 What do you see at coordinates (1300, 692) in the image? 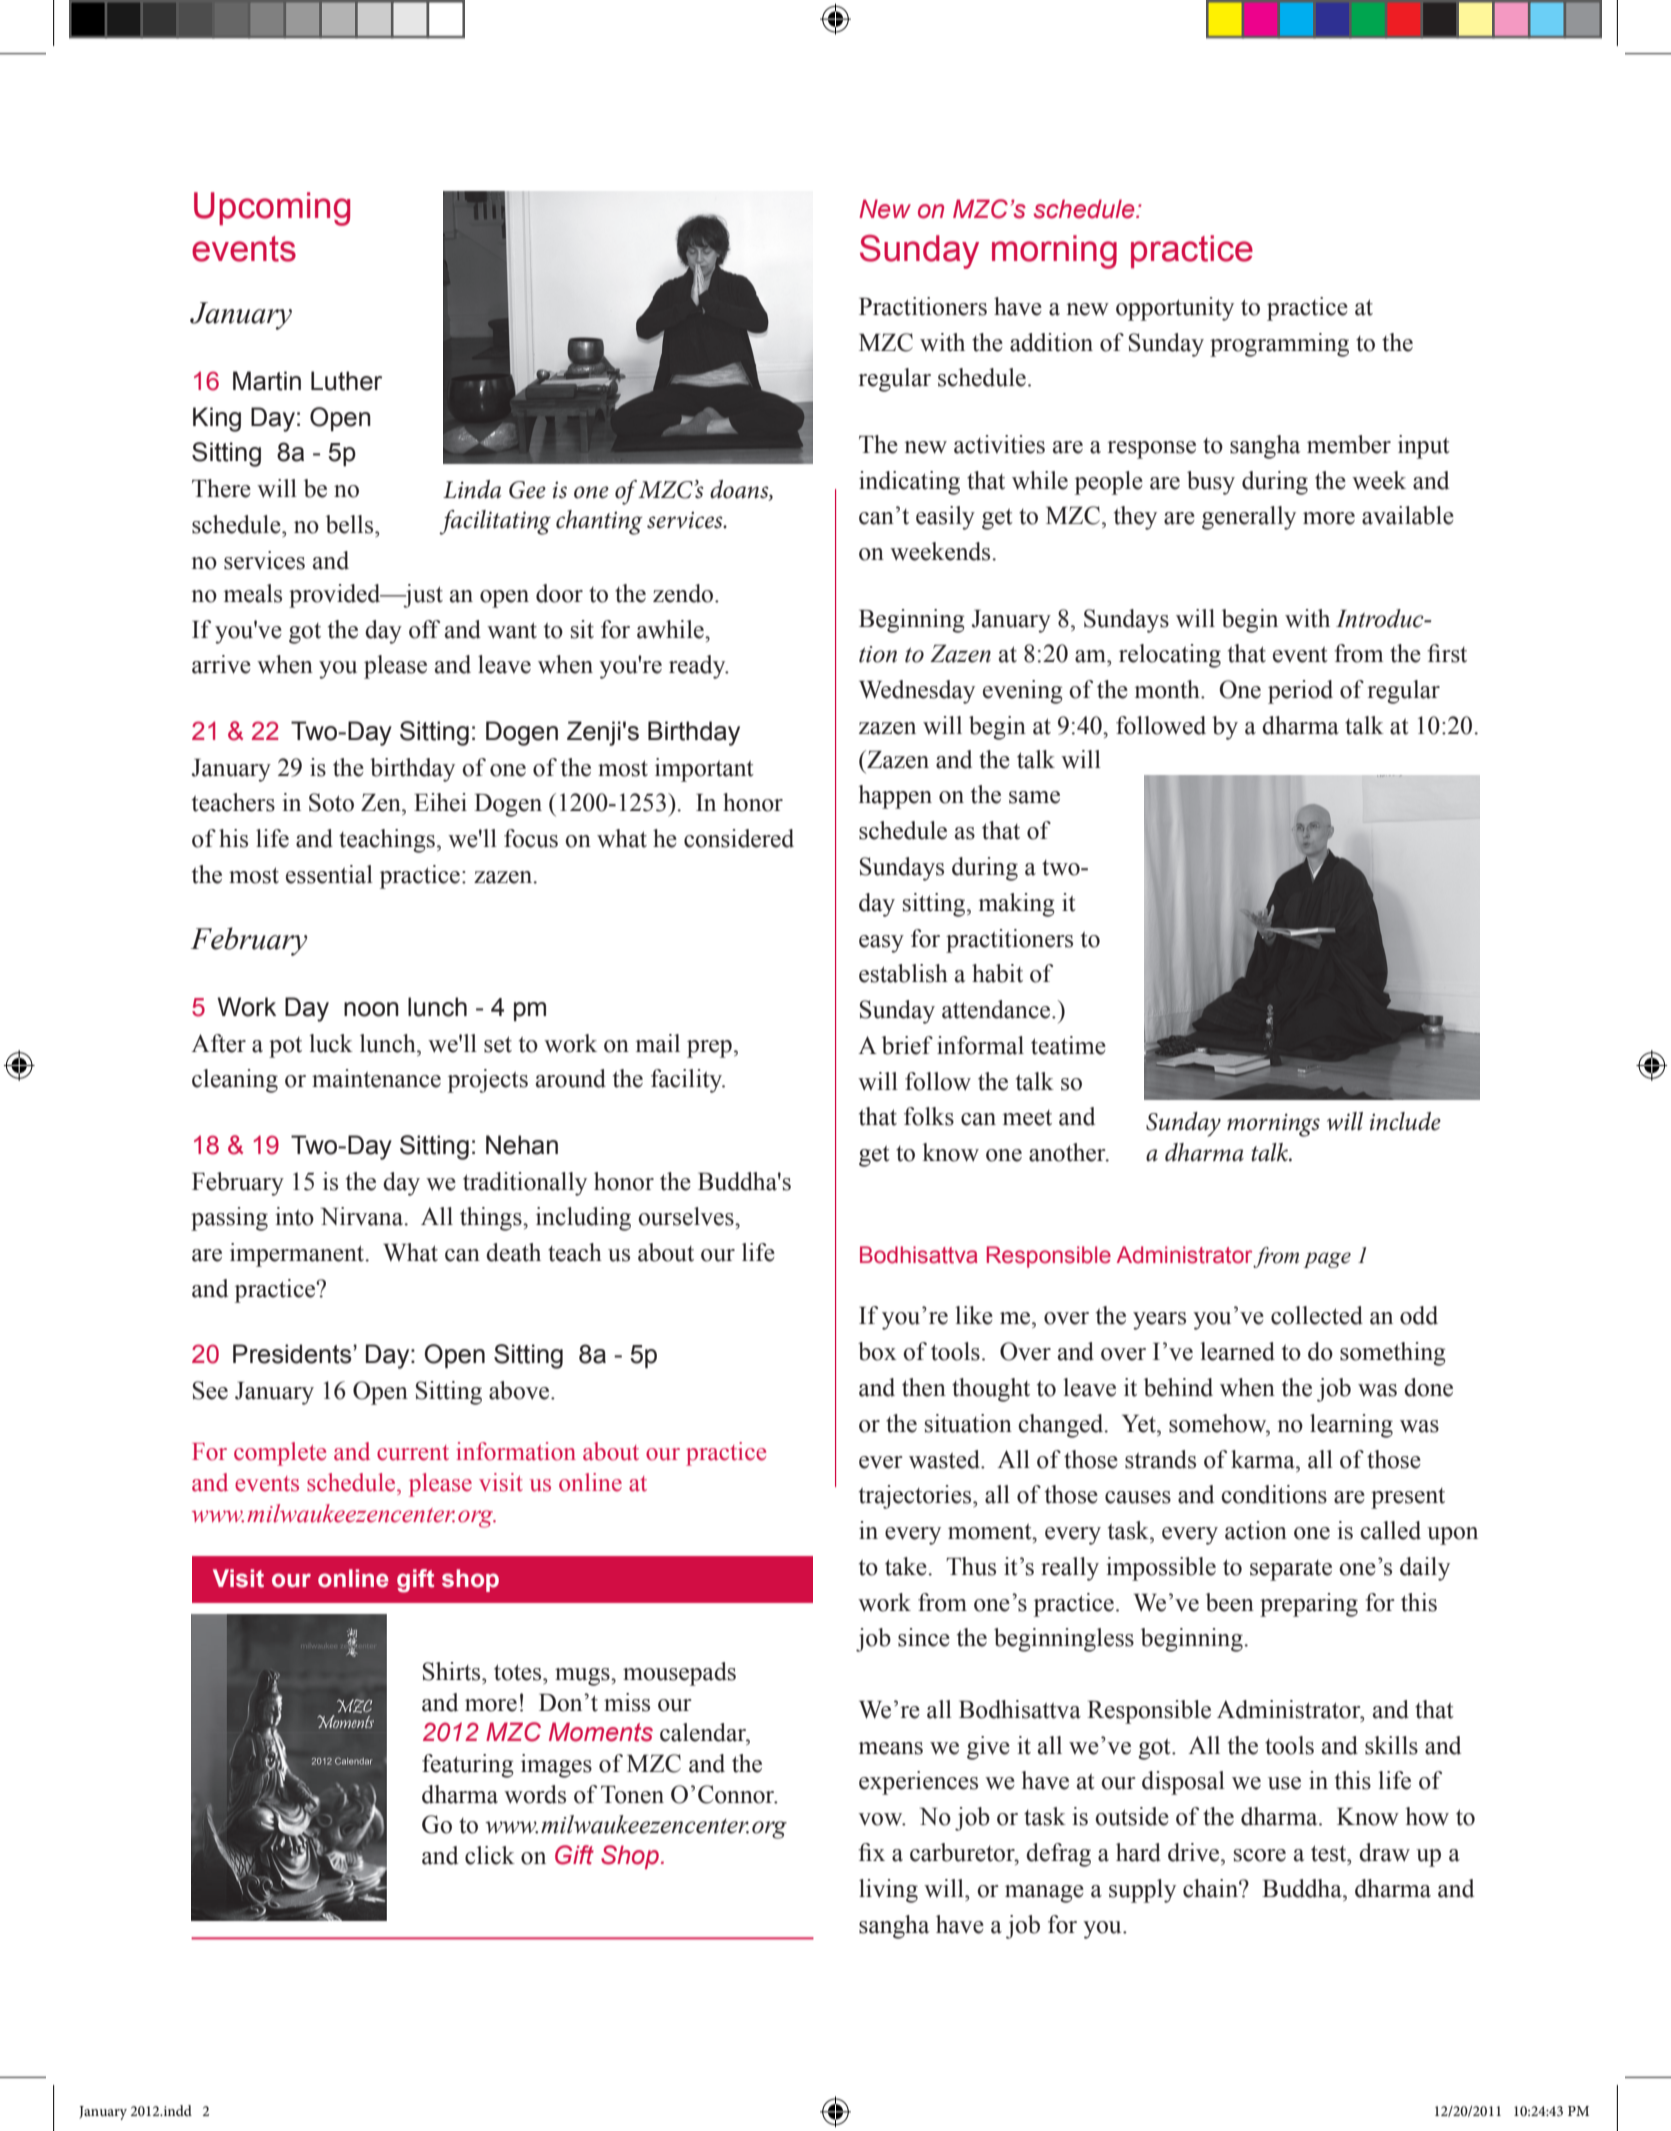
I see `period` at bounding box center [1300, 692].
